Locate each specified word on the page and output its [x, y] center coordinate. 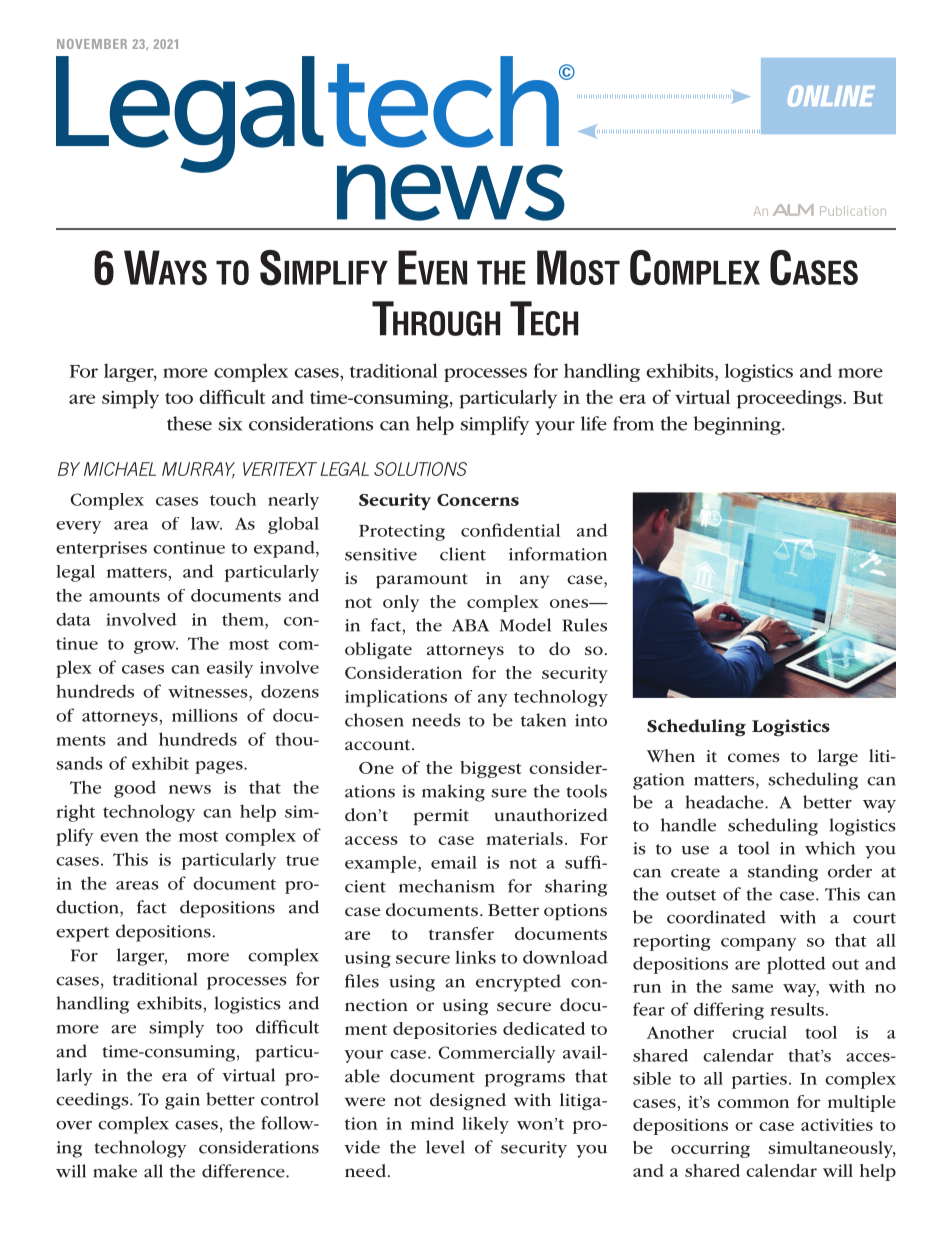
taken [543, 720]
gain [182, 1101]
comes [754, 757]
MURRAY [198, 470]
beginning [738, 425]
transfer [461, 933]
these [189, 423]
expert [82, 934]
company [758, 944]
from [633, 423]
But [868, 397]
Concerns [478, 500]
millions [205, 715]
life [594, 423]
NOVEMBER [92, 44]
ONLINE [831, 96]
